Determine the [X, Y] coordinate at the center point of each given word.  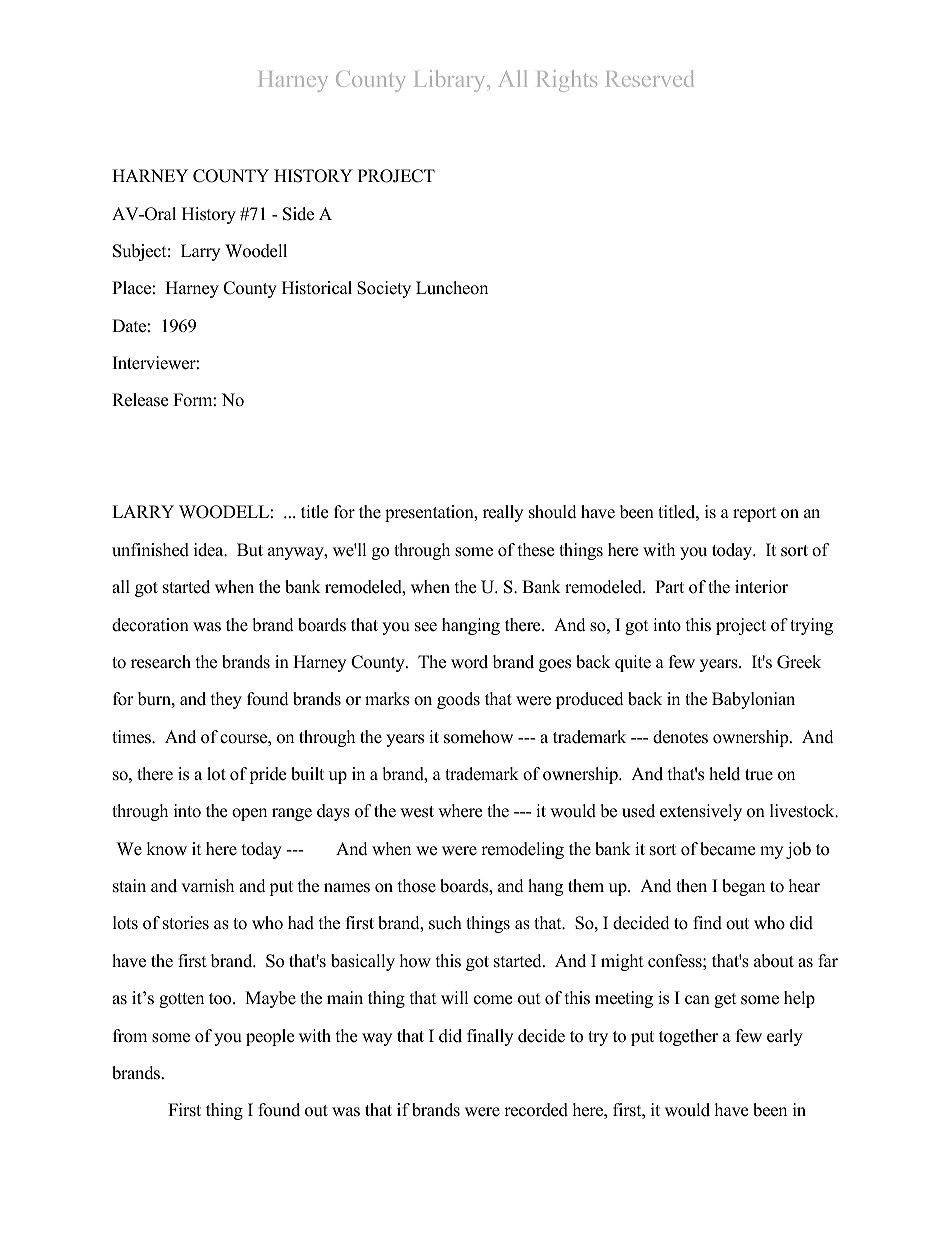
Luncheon [452, 288]
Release [140, 400]
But [250, 550]
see [426, 627]
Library [451, 81]
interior [761, 587]
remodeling [522, 850]
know [166, 849]
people [270, 1037]
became [727, 849]
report [755, 514]
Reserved [649, 78]
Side [298, 214]
